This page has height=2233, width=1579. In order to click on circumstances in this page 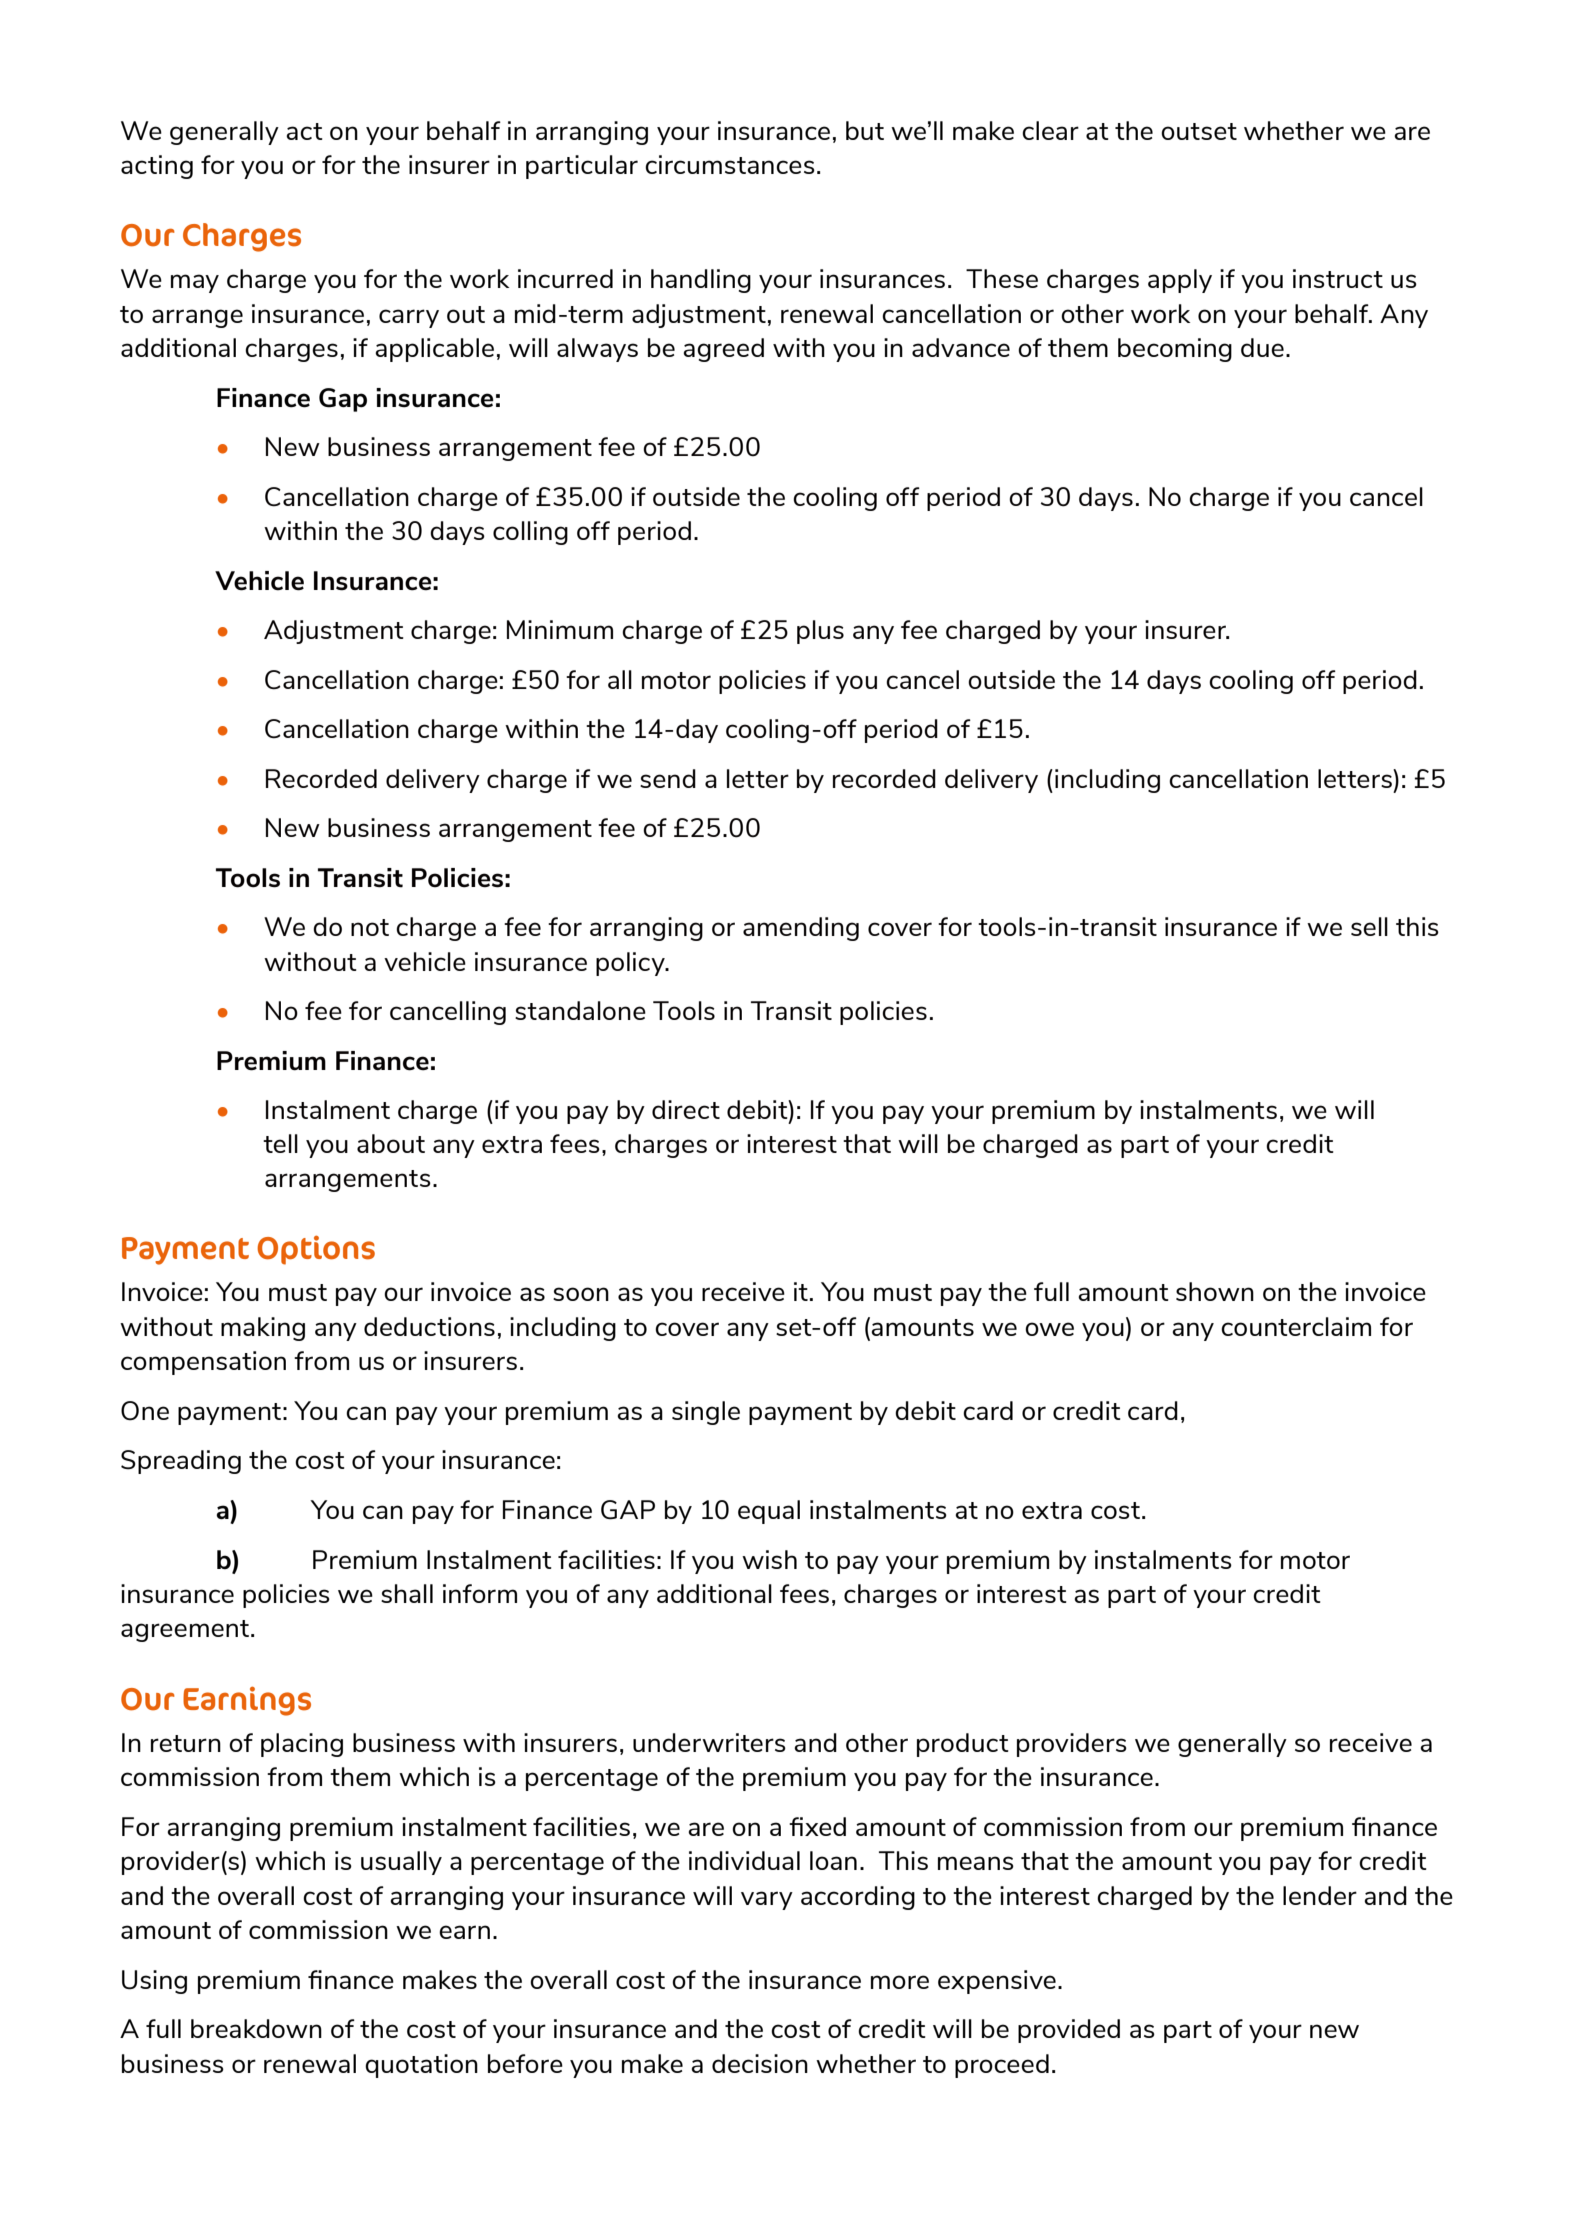, I will do `click(730, 164)`.
